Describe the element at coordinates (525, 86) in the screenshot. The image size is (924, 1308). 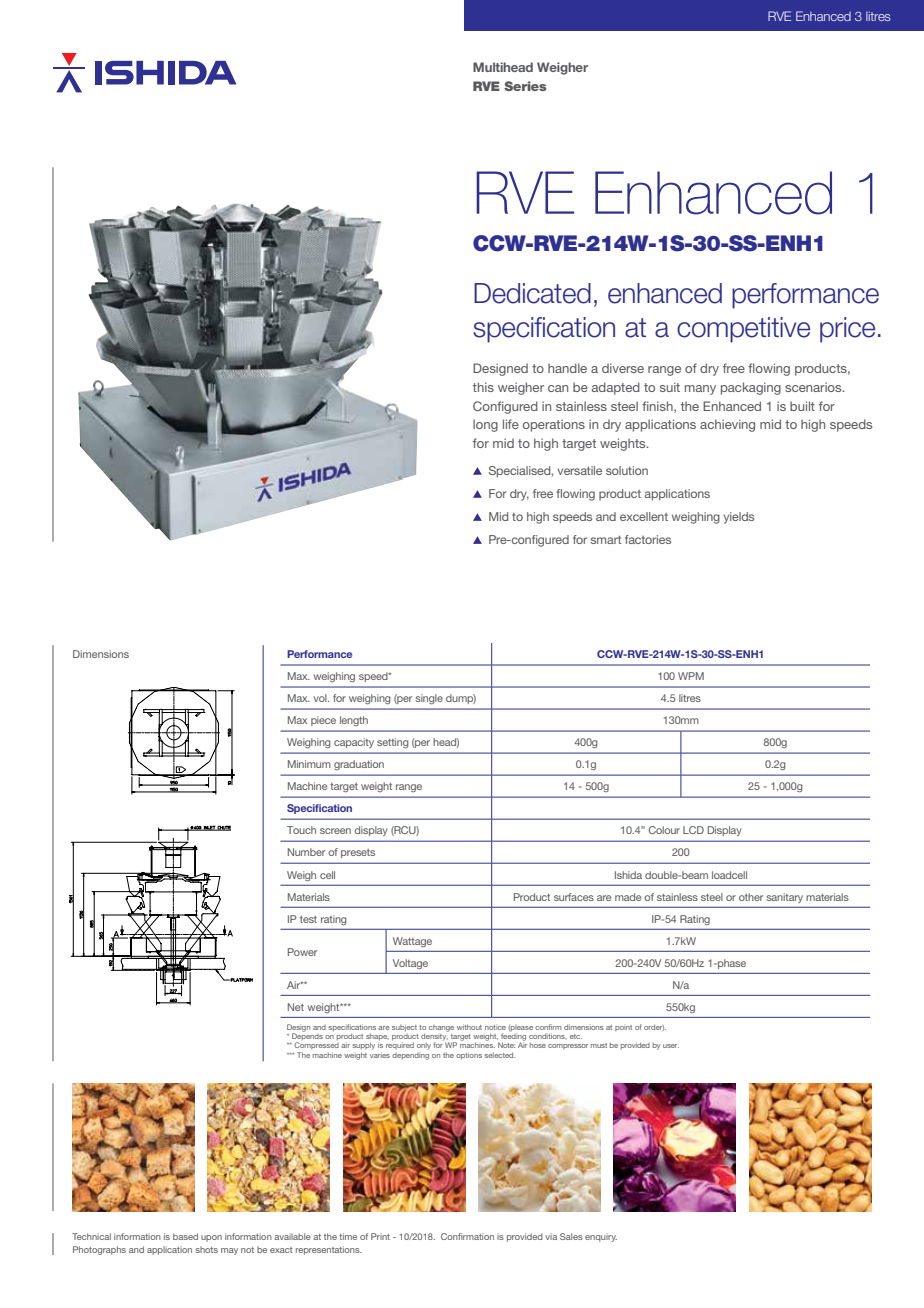
I see `Series` at that location.
